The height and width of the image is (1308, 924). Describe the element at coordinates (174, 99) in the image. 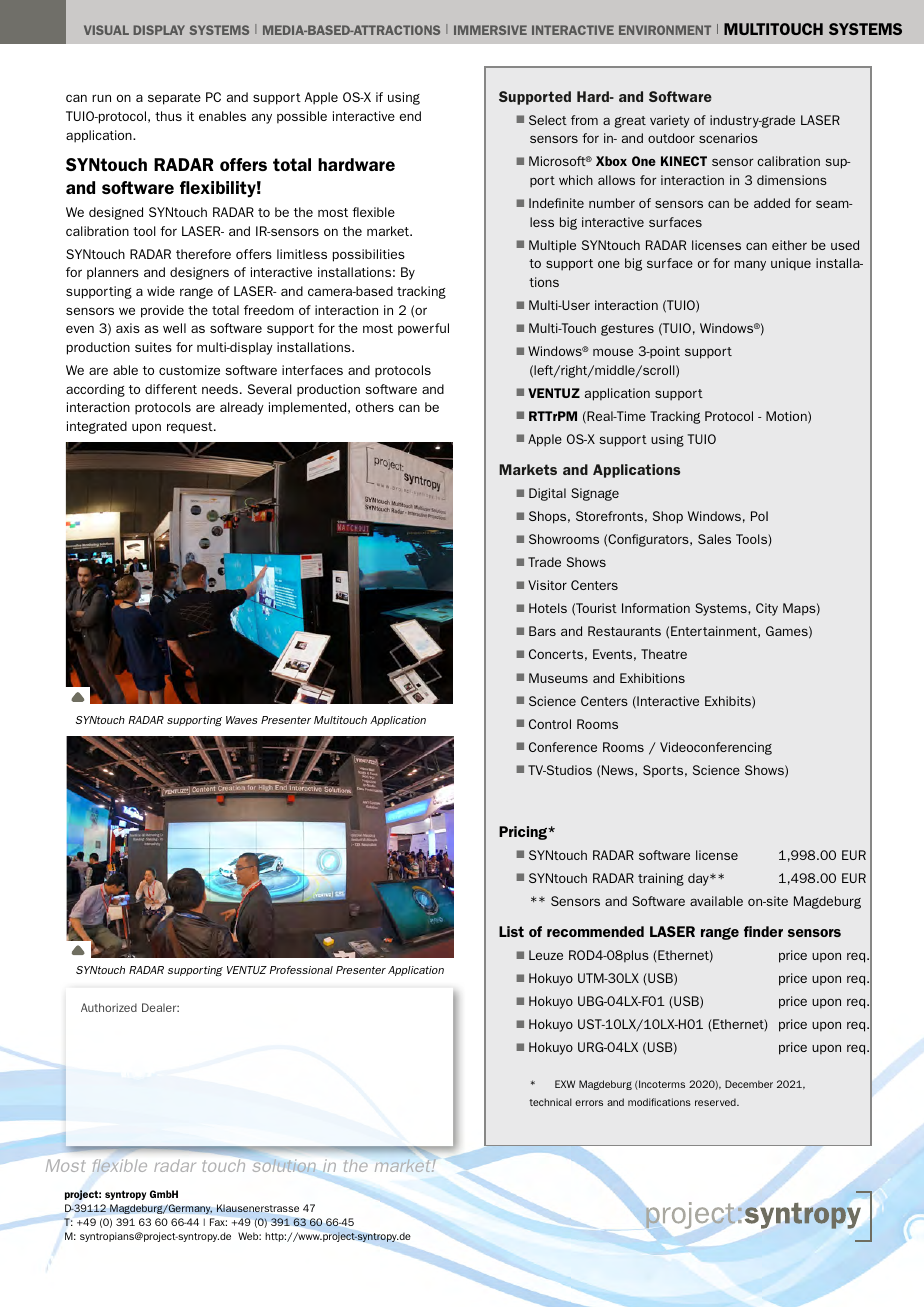

I see `separate` at that location.
